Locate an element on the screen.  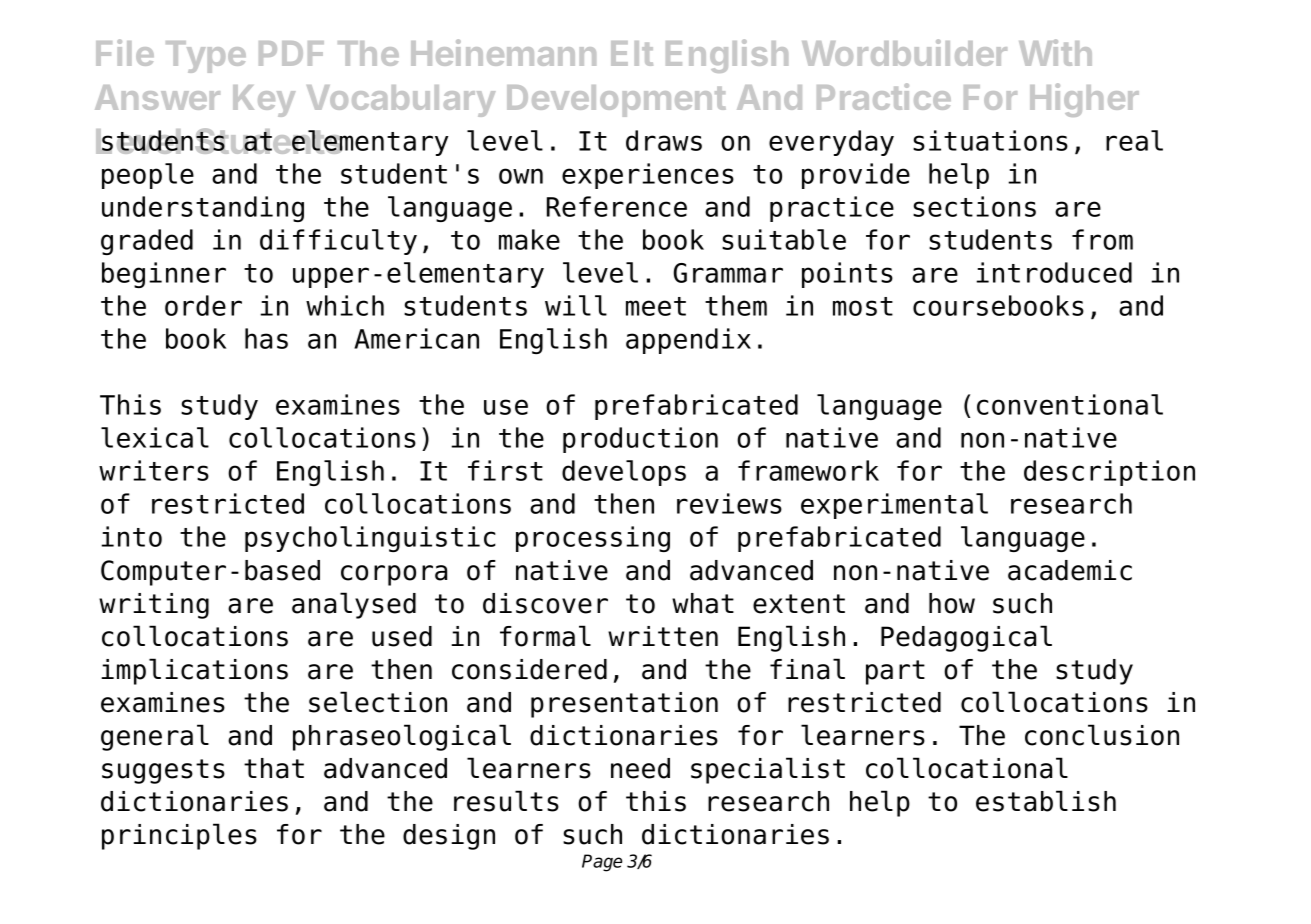
Grammar is located at coordinates (728, 273).
